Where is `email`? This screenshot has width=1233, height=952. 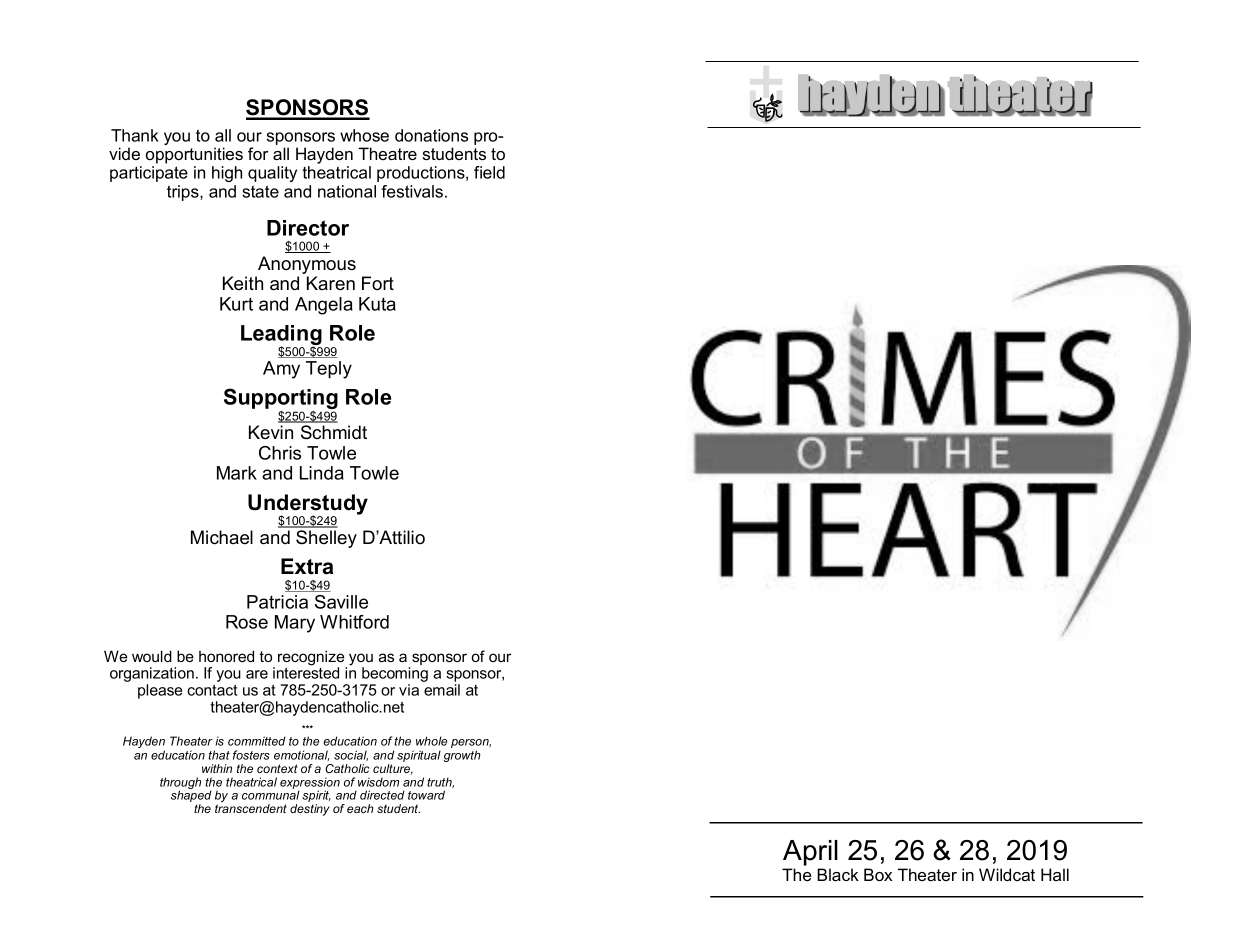
email is located at coordinates (442, 690).
